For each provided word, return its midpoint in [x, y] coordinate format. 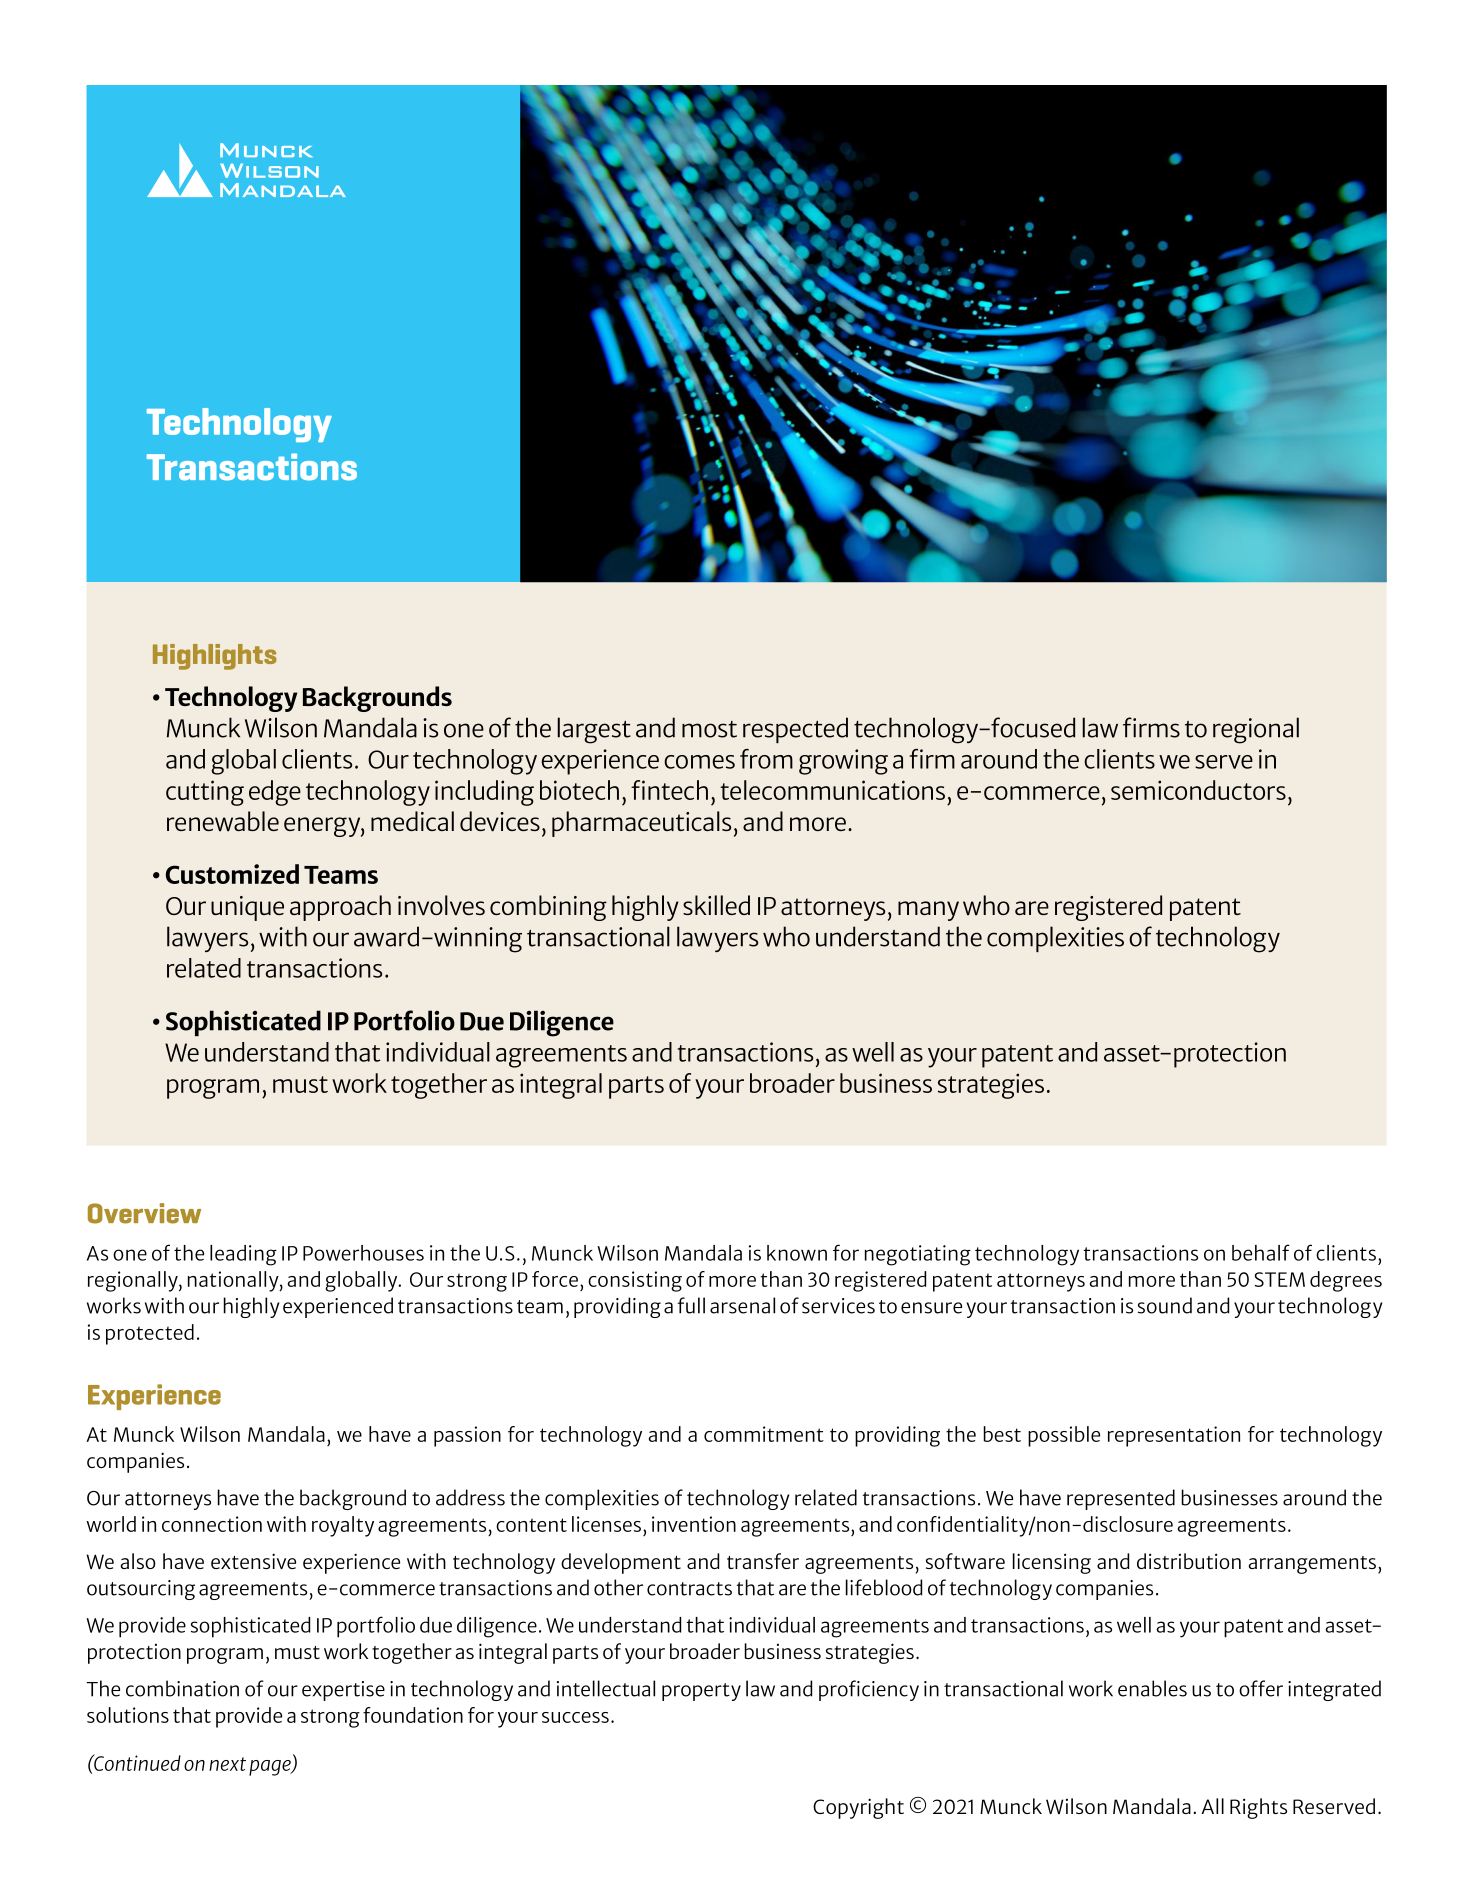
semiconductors [1198, 790]
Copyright [858, 1808]
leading [243, 1255]
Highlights [215, 657]
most [709, 729]
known [797, 1253]
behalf [1261, 1252]
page [271, 1768]
